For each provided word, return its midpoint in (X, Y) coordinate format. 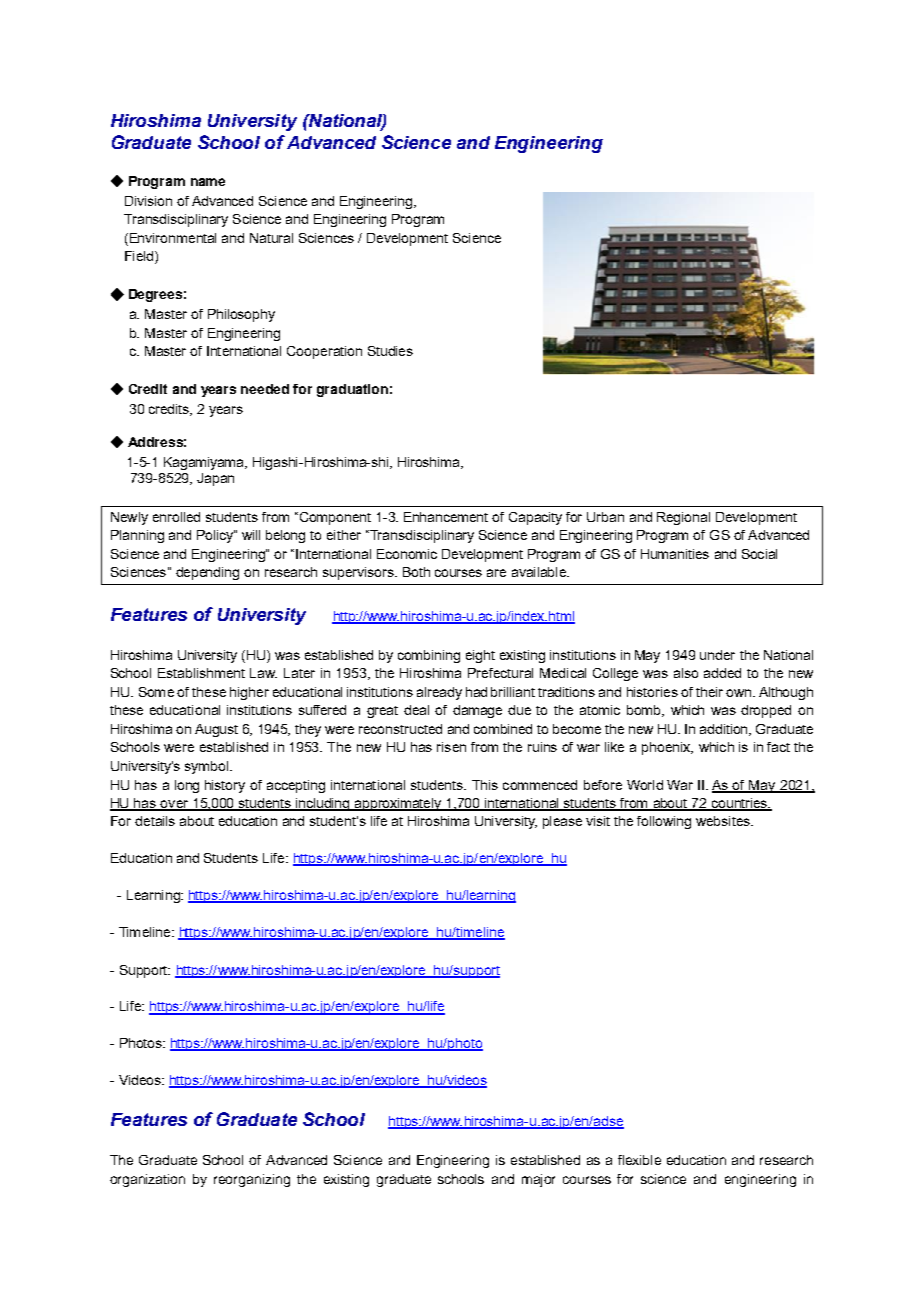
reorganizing (252, 1180)
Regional (683, 518)
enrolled (176, 517)
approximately (398, 804)
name (208, 182)
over (174, 805)
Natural (271, 238)
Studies (390, 351)
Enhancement (446, 517)
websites (724, 821)
